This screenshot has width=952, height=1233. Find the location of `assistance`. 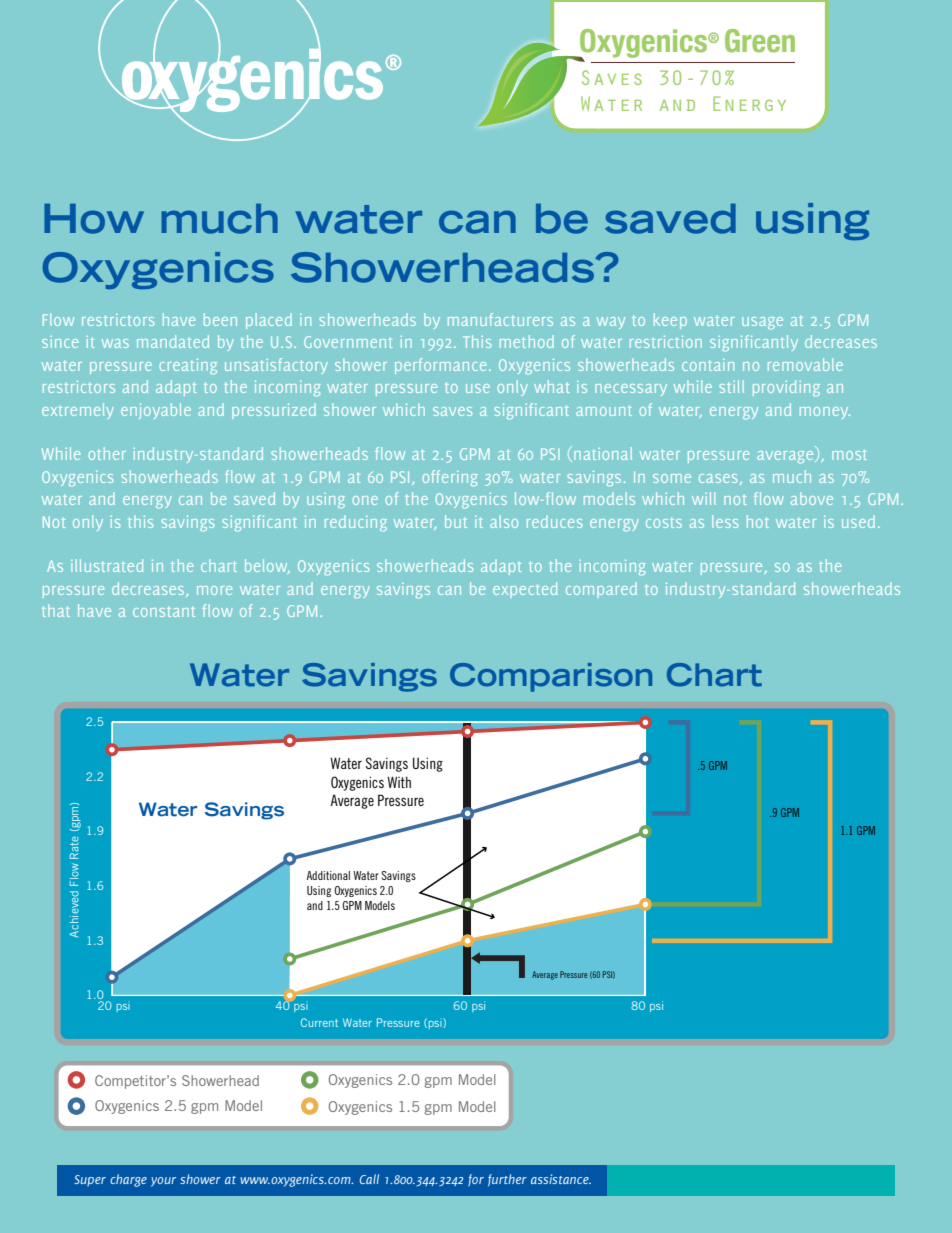

assistance is located at coordinates (561, 1179).
